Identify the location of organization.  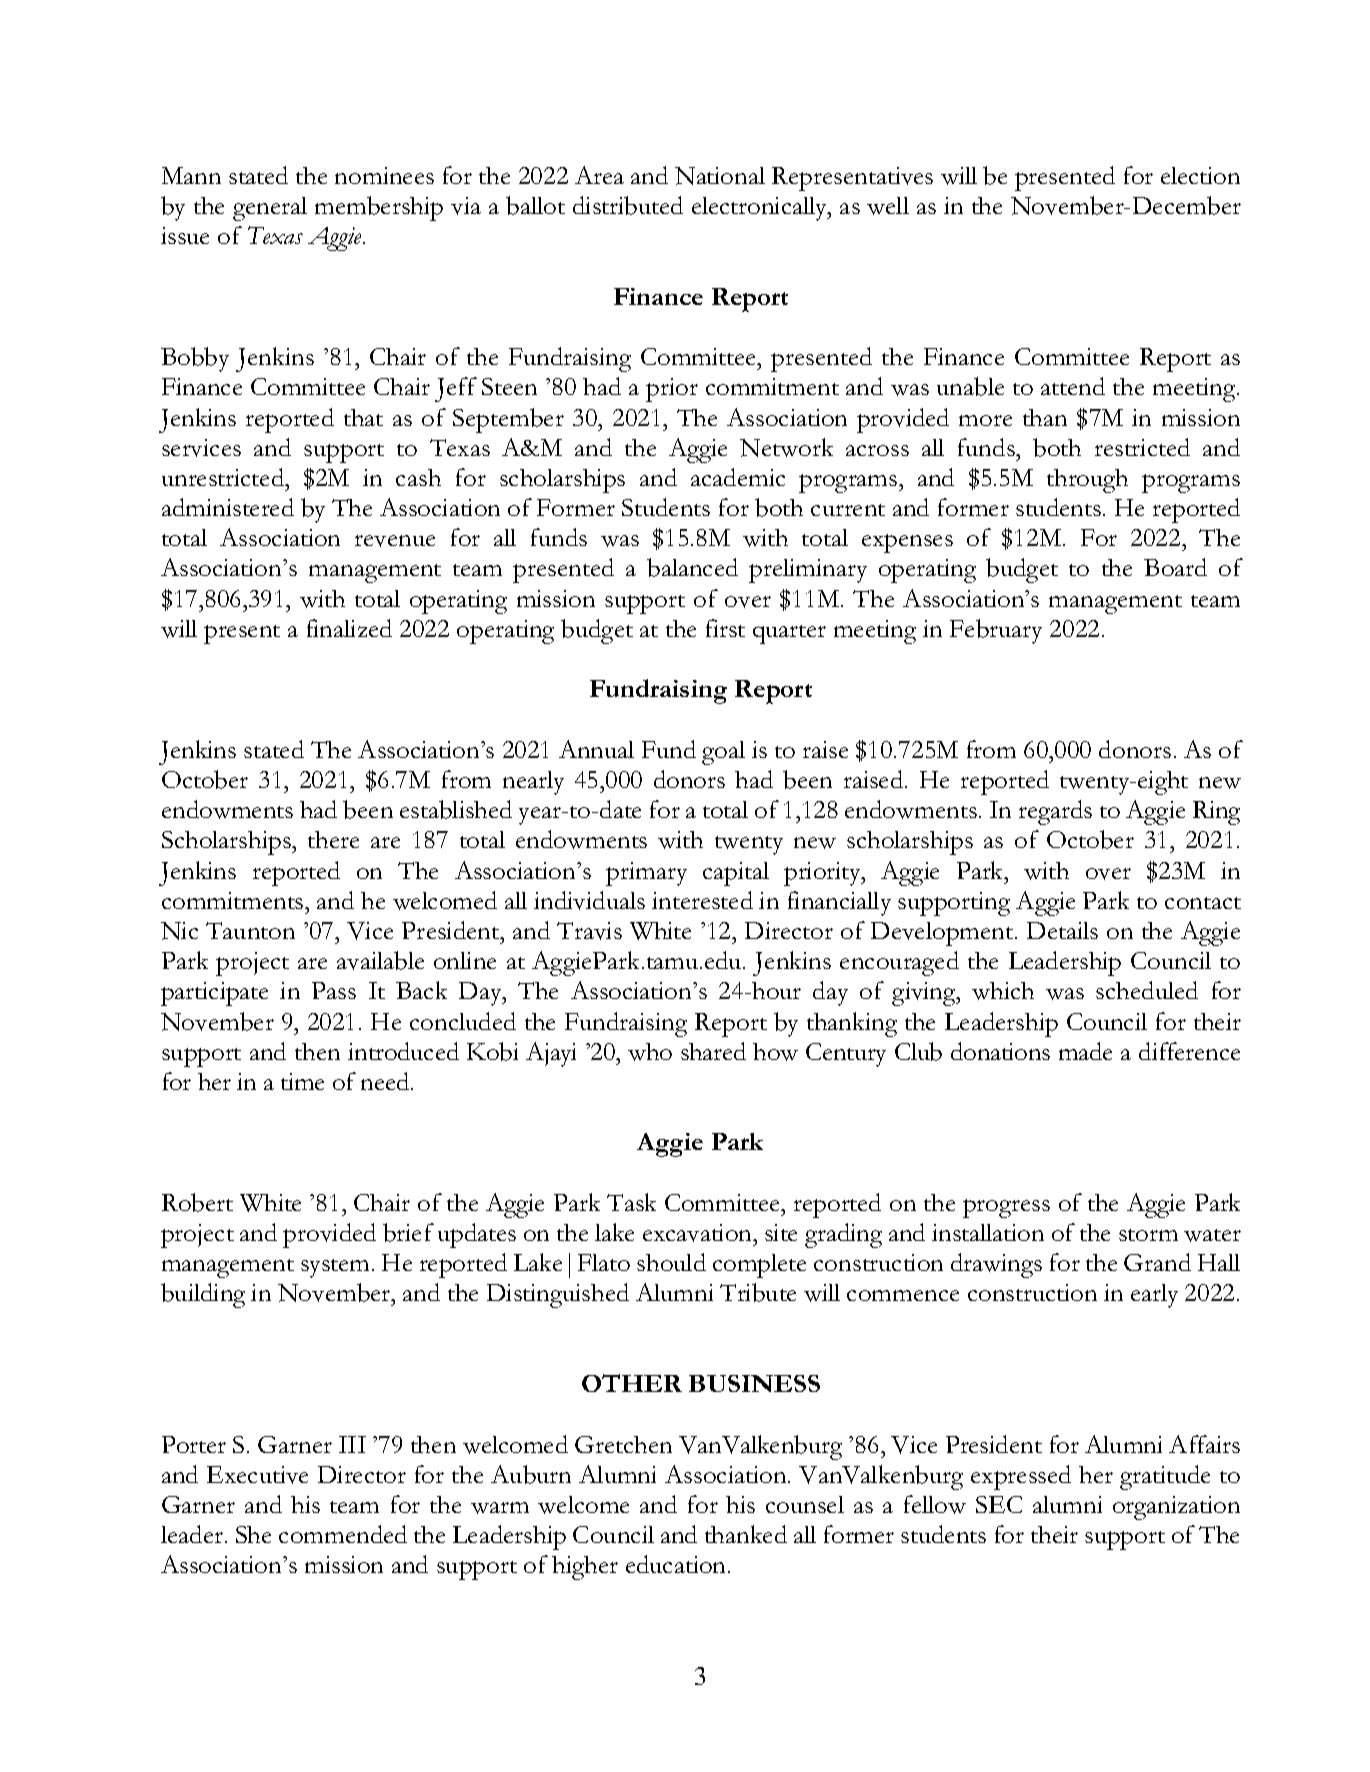
(1176, 1508).
